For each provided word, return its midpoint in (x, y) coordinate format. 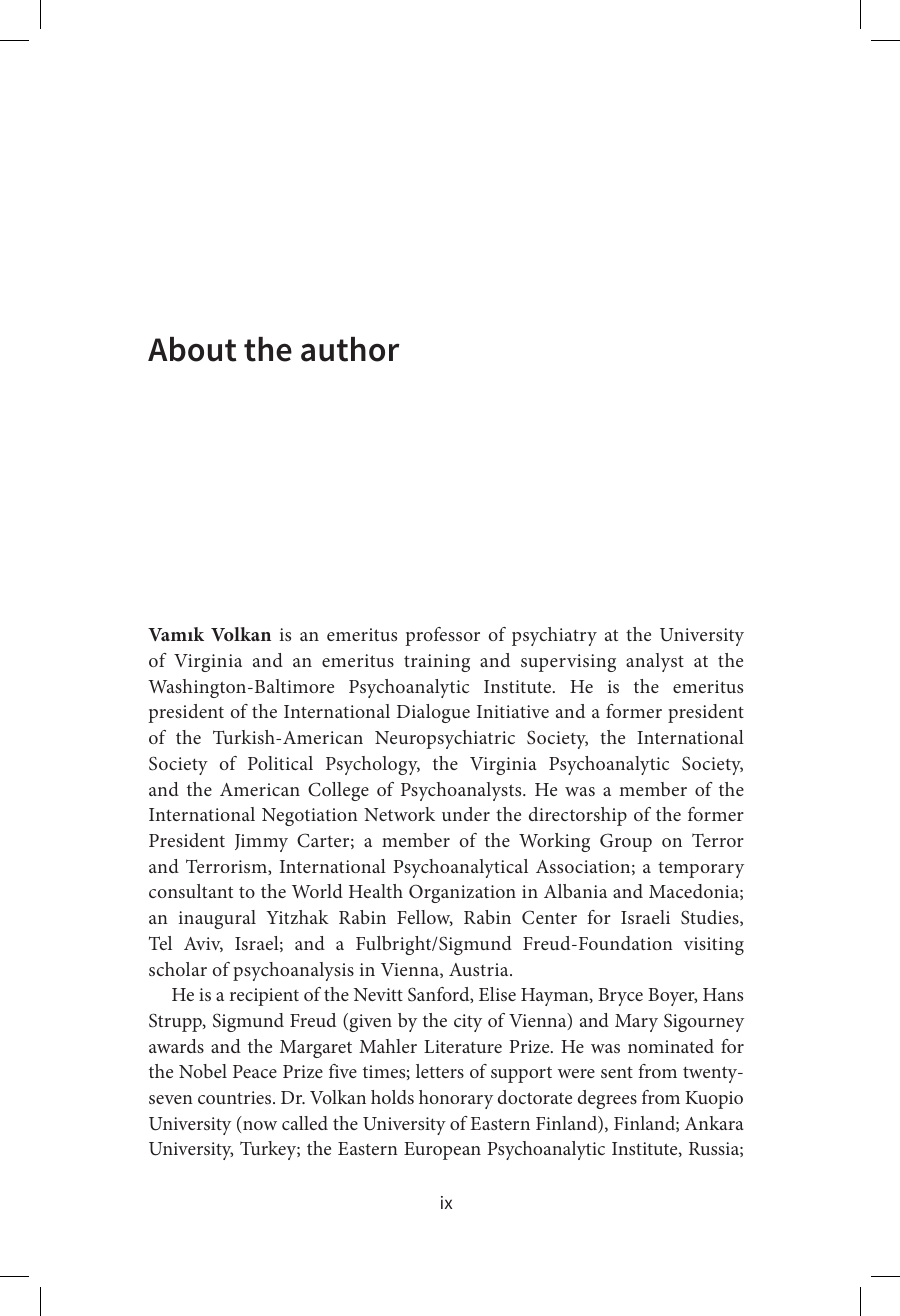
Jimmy (261, 843)
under (466, 814)
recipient (264, 997)
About (192, 349)
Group (626, 842)
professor (442, 636)
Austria (480, 969)
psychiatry (554, 636)
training (437, 663)
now (260, 1125)
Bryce (620, 997)
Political (280, 763)
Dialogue (433, 713)
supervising (568, 663)
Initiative (513, 711)
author (350, 349)
